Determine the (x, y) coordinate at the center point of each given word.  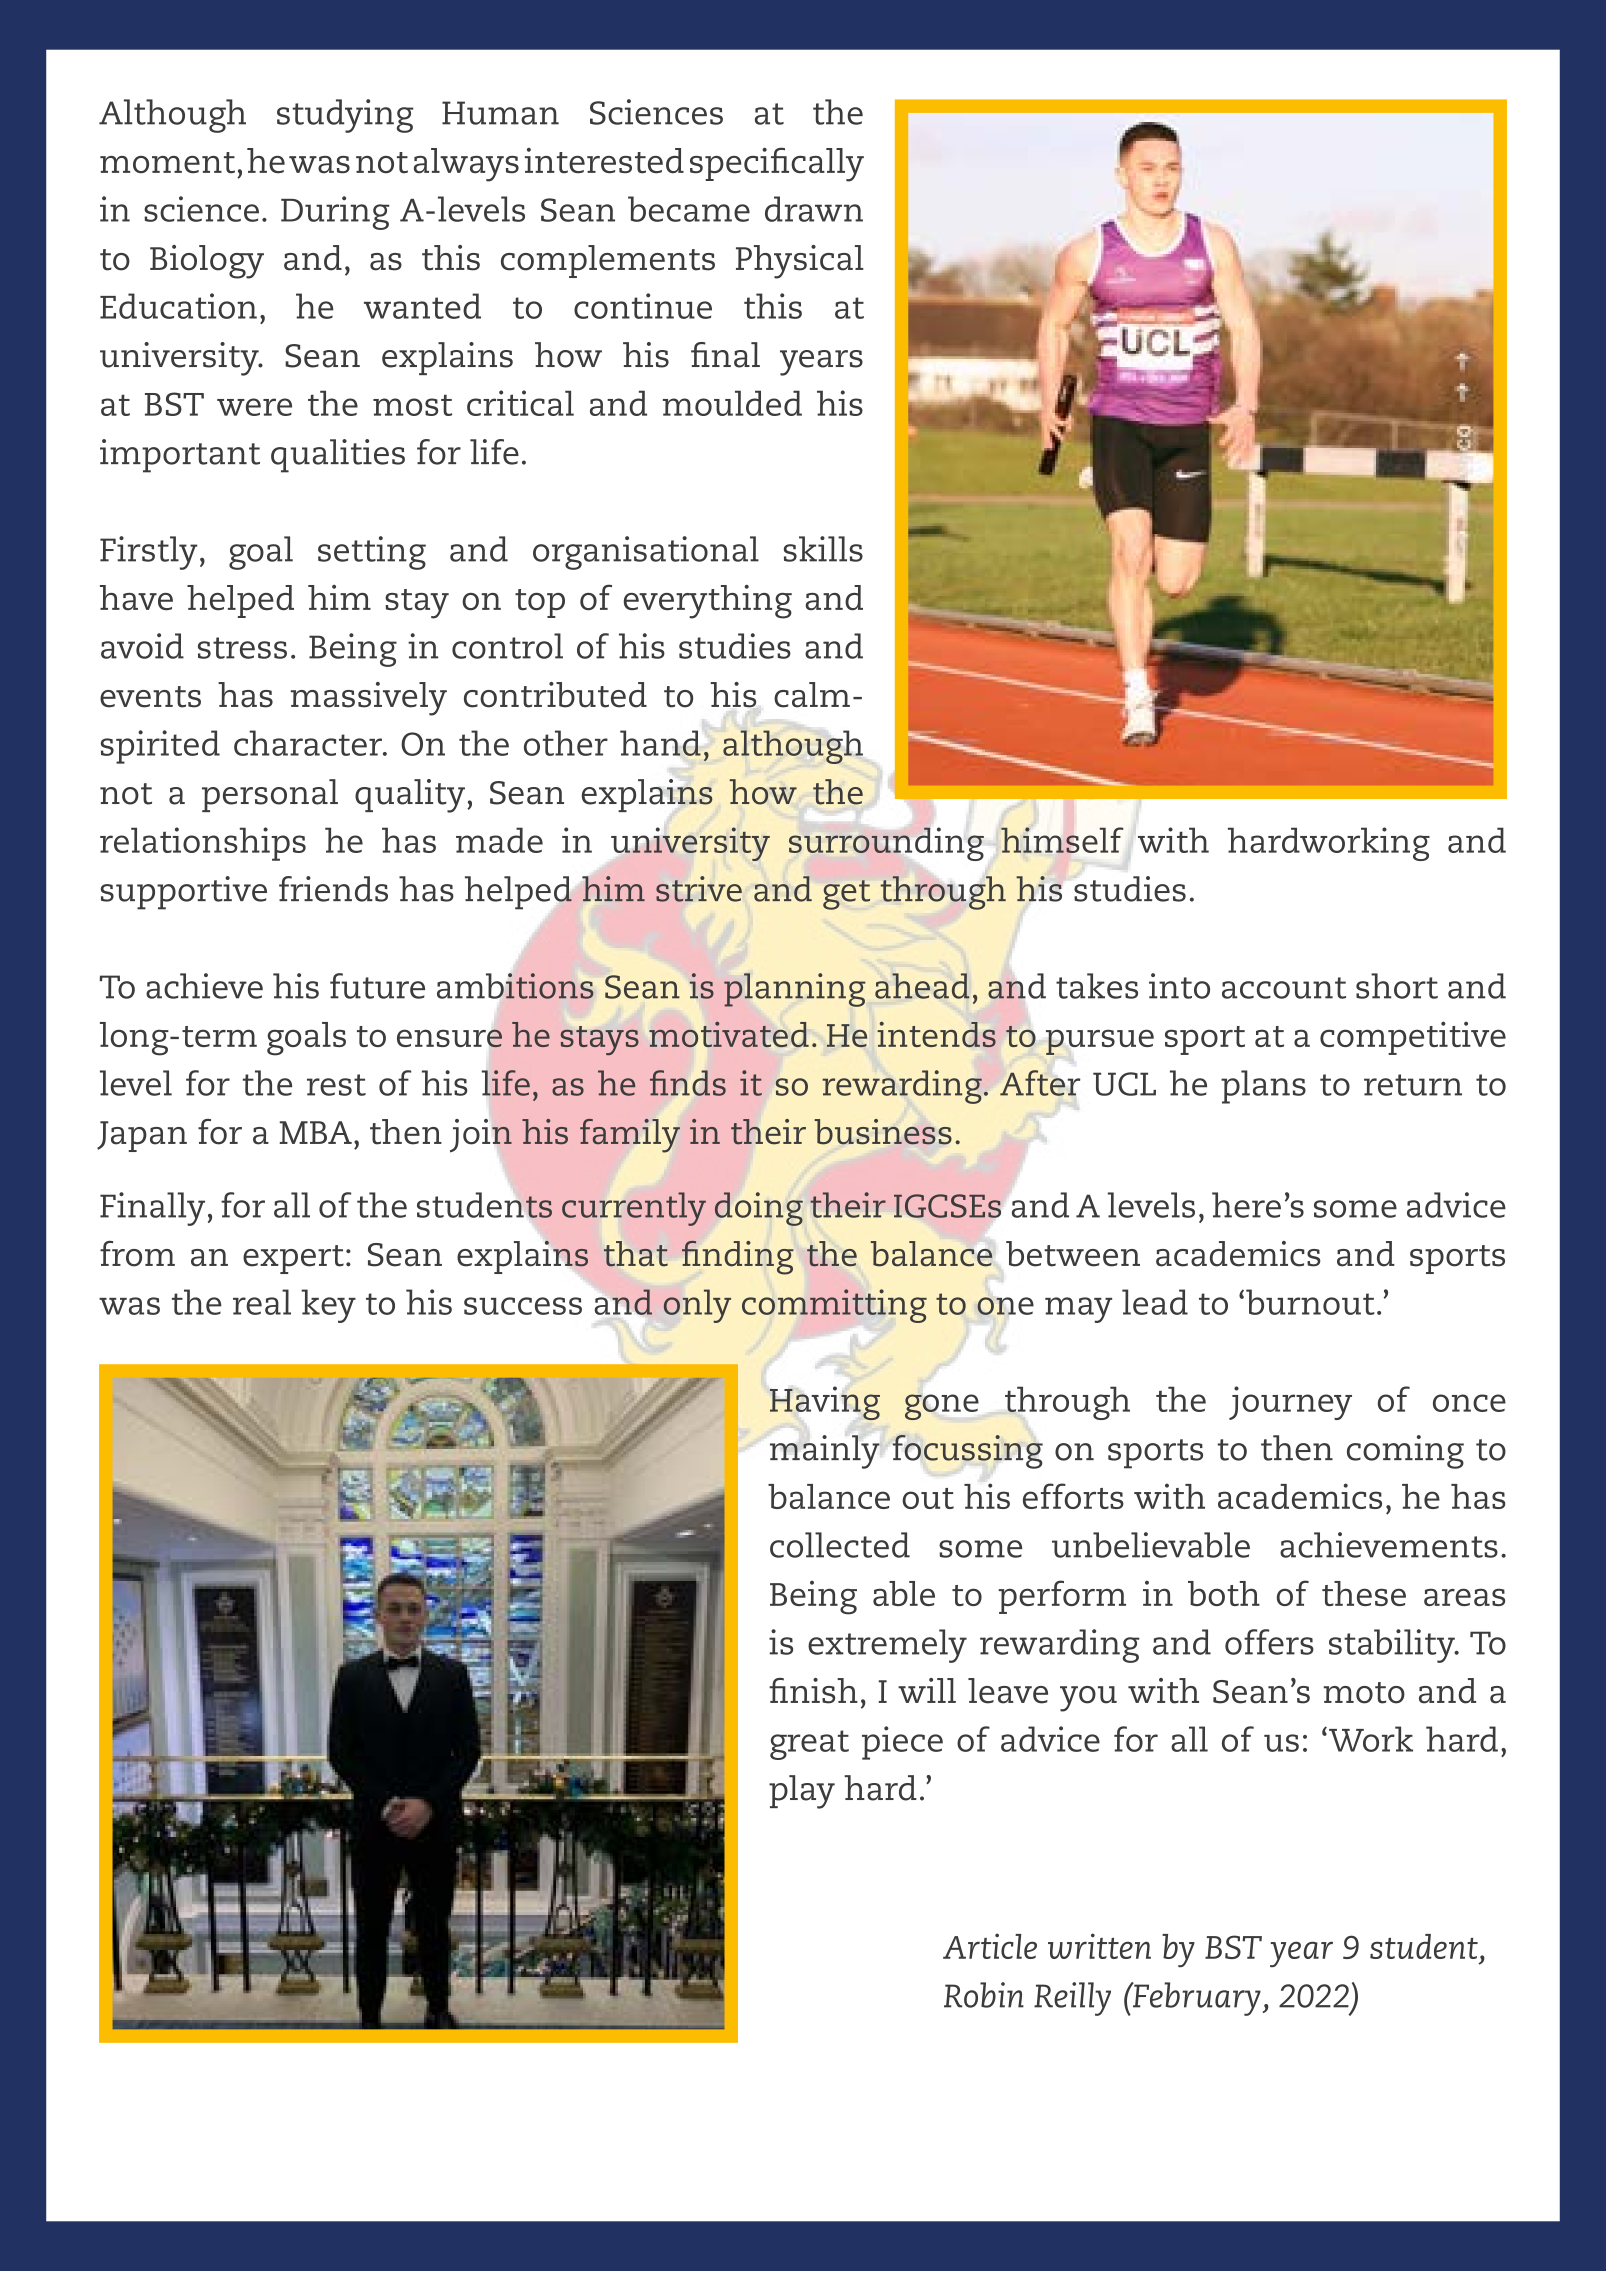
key (328, 1306)
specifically (777, 164)
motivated (729, 1034)
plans (1263, 1087)
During (335, 213)
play (802, 1792)
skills (823, 549)
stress (242, 648)
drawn (814, 209)
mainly (826, 1452)
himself (1062, 840)
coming (1405, 1452)
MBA (316, 1132)
